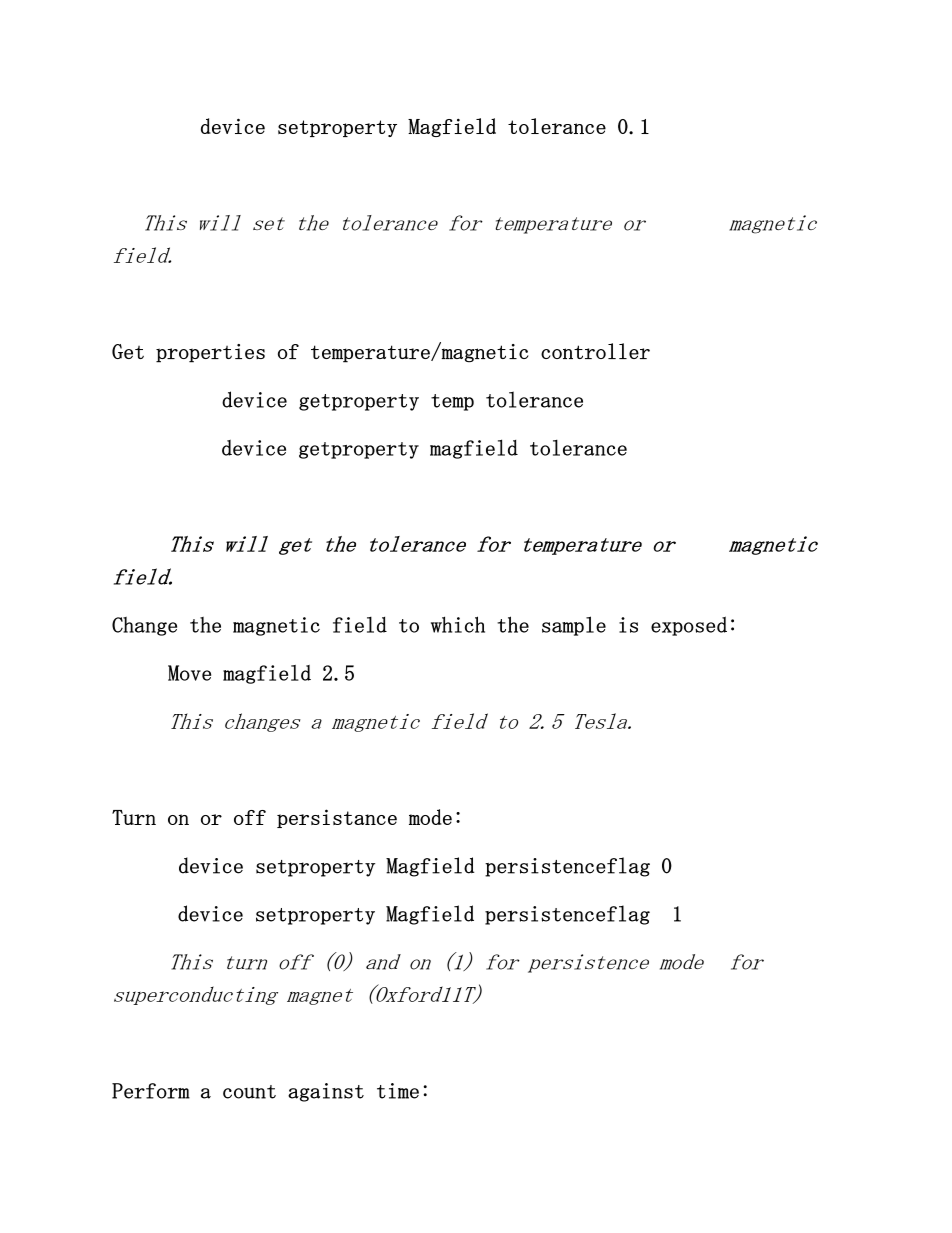 This screenshot has height=1233, width=952. Describe the element at coordinates (595, 351) in the screenshot. I see `controller` at that location.
